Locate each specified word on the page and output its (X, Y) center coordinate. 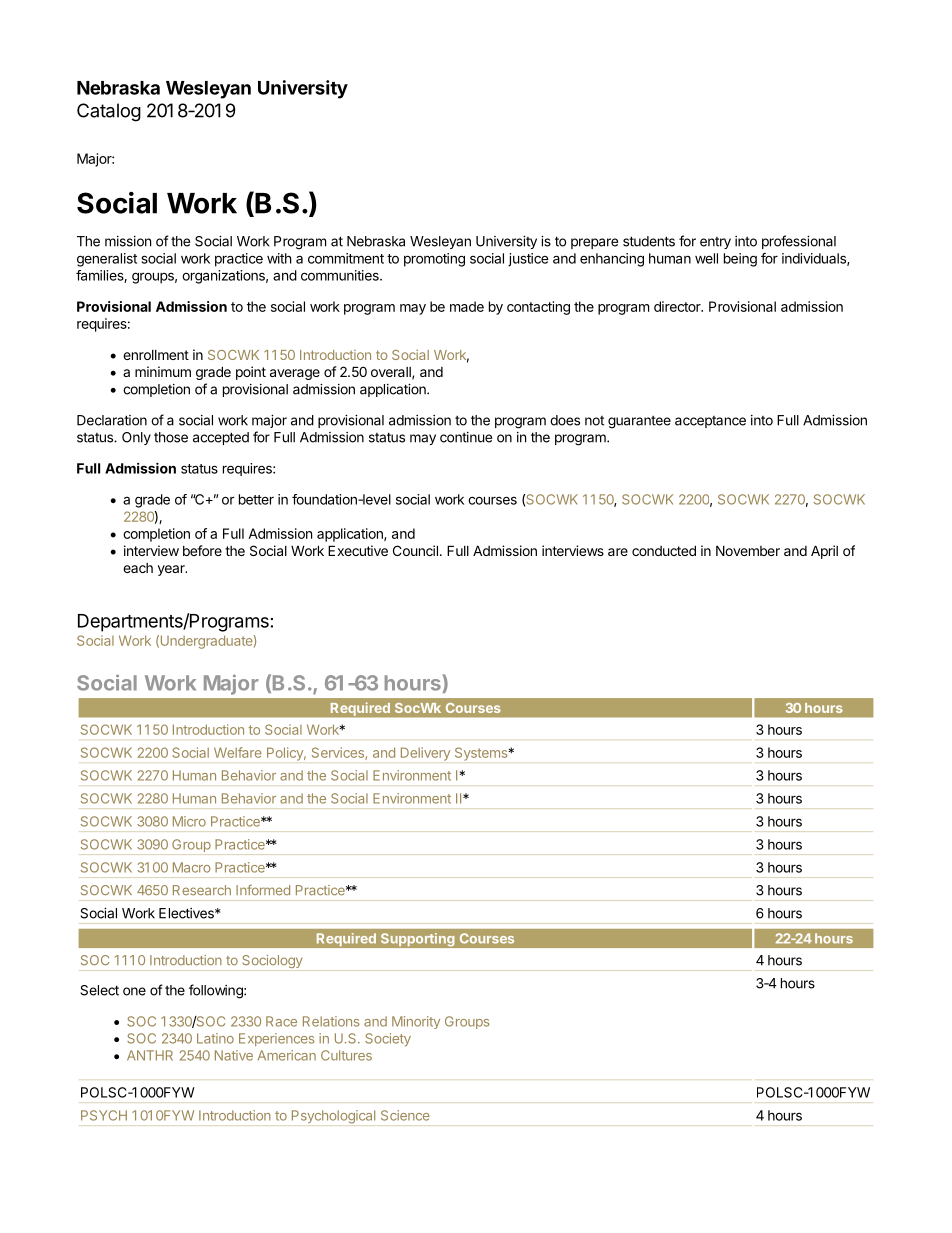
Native (234, 1055)
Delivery (425, 754)
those (171, 437)
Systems (482, 754)
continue (466, 437)
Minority (416, 1022)
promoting (434, 260)
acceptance (710, 422)
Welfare (238, 752)
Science (405, 1115)
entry (715, 243)
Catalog (109, 112)
